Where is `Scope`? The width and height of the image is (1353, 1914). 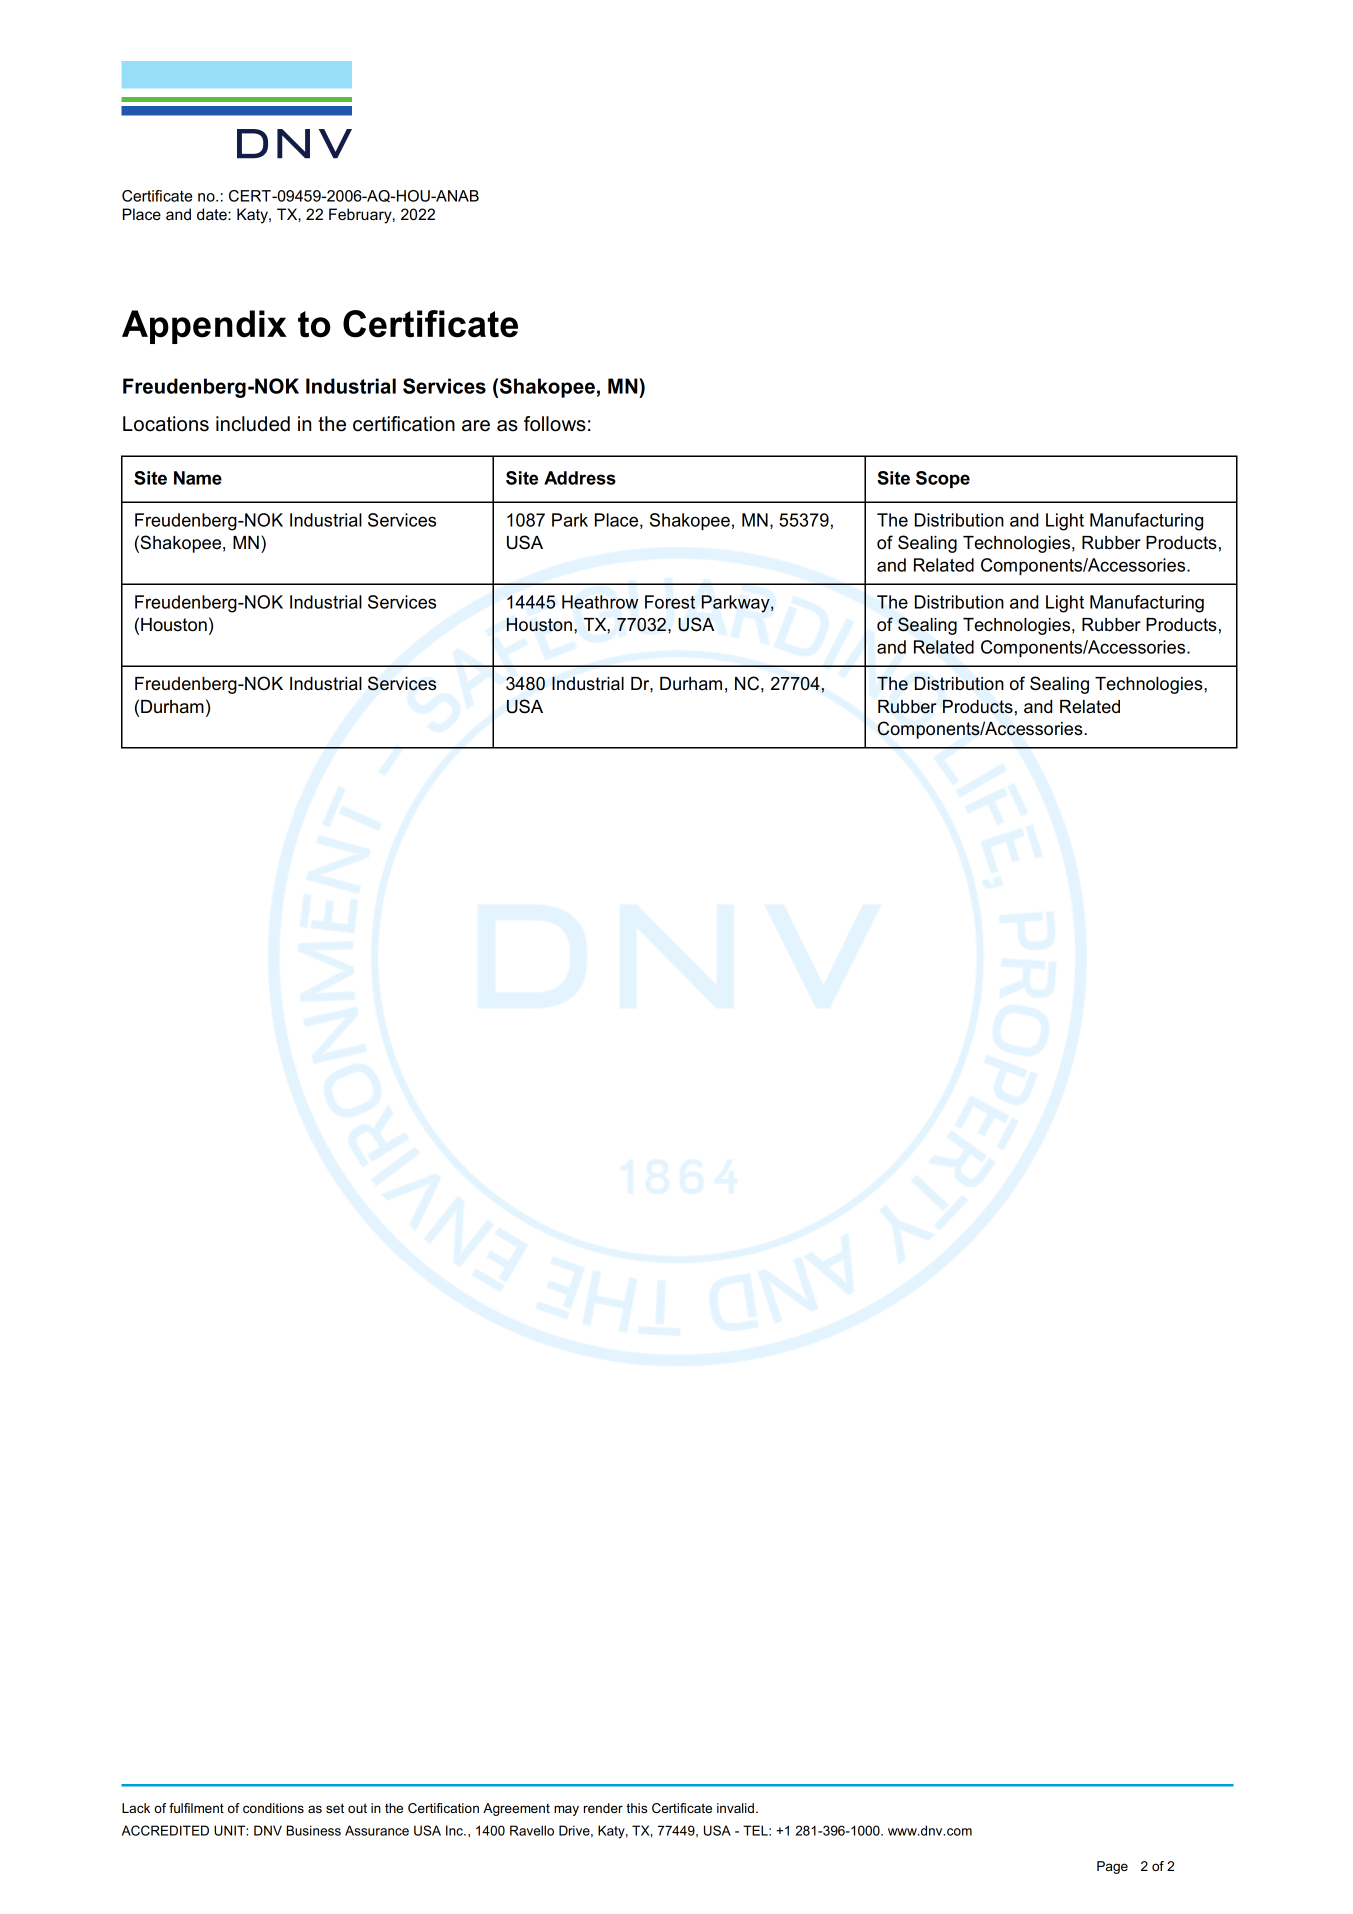
Scope is located at coordinates (943, 479).
